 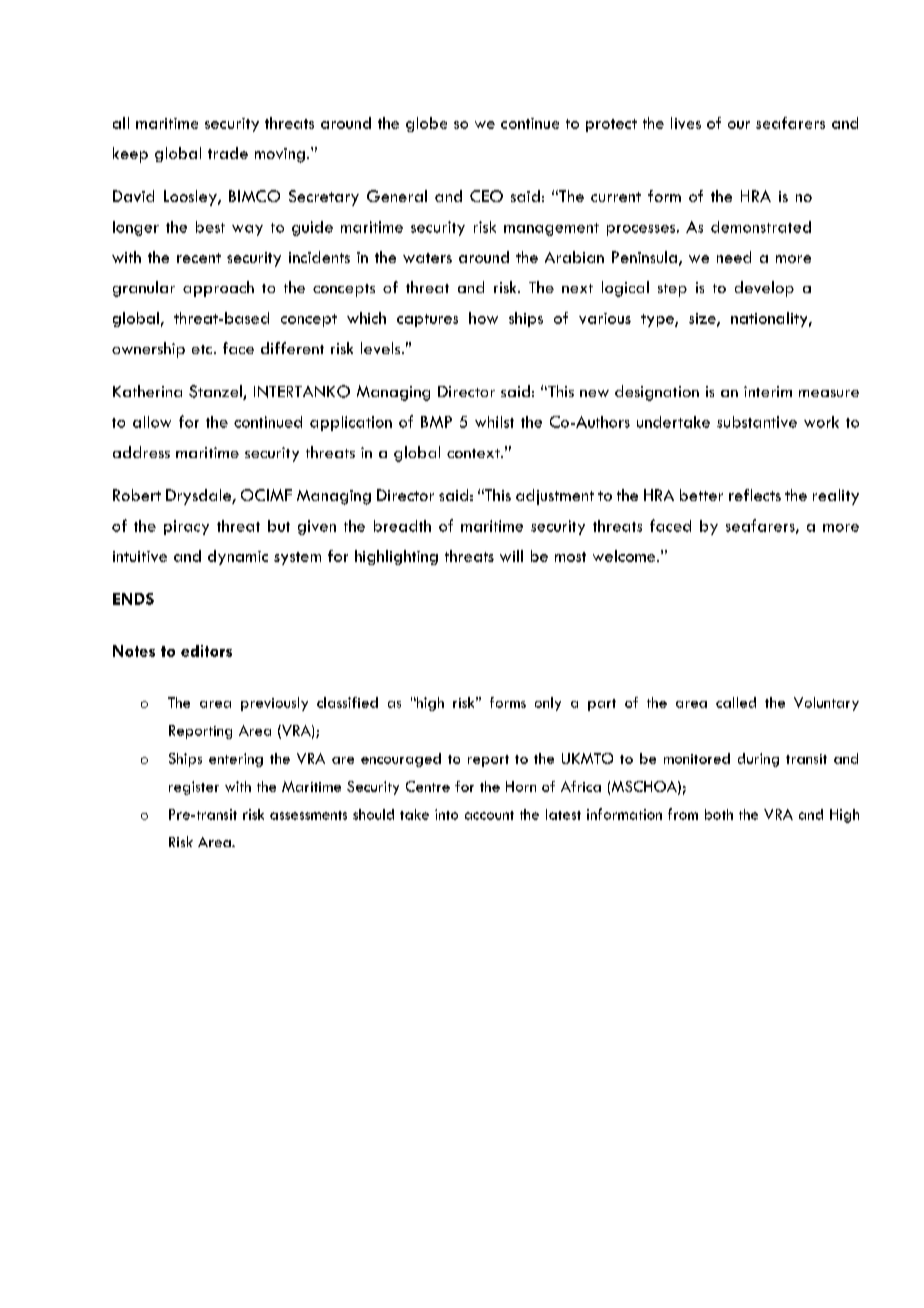 I want to click on trade, so click(x=228, y=153).
